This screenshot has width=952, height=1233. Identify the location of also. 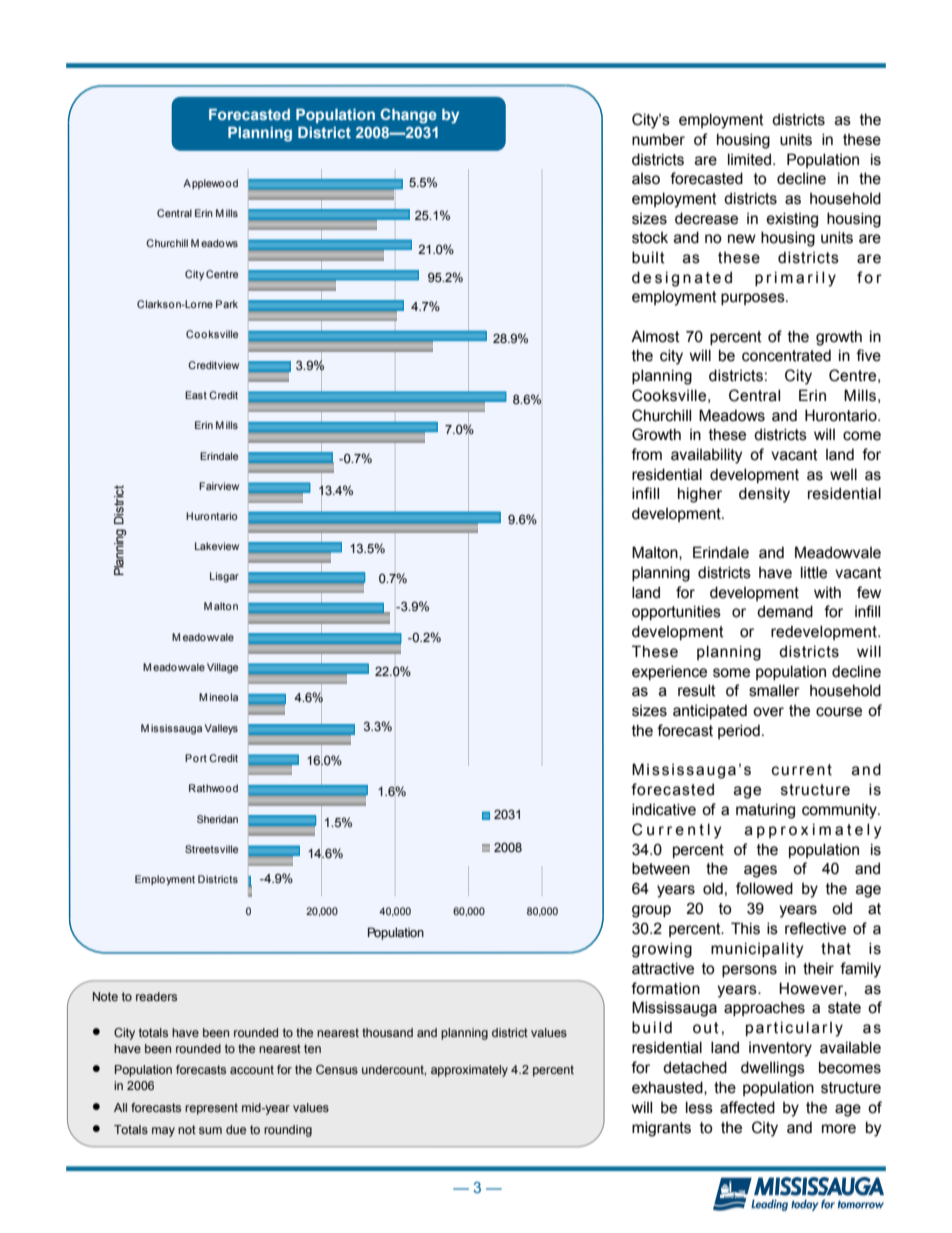
(646, 179).
